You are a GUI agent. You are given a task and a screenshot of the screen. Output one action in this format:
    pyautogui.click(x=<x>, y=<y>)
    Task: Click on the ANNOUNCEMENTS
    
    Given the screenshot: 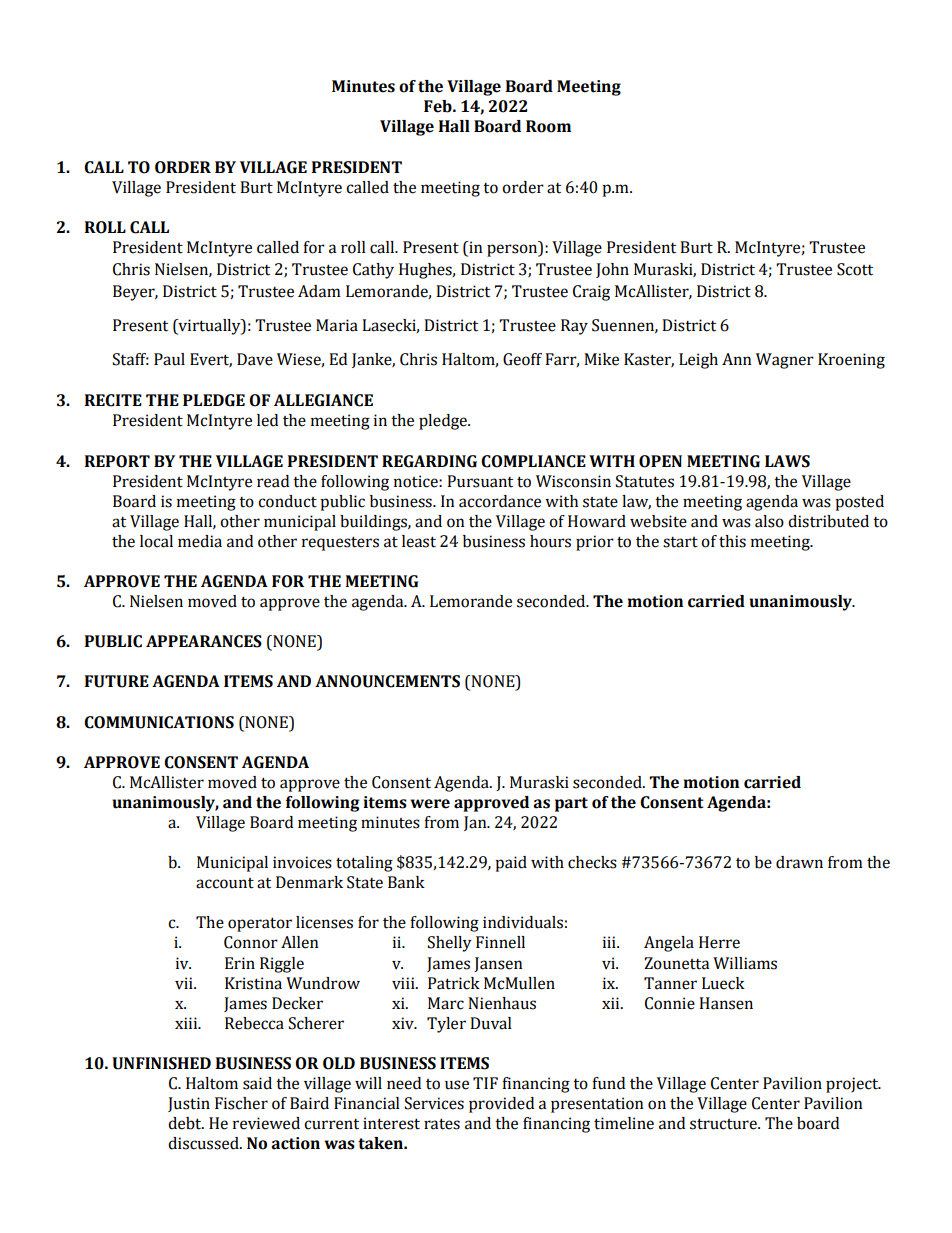 What is the action you would take?
    pyautogui.click(x=387, y=681)
